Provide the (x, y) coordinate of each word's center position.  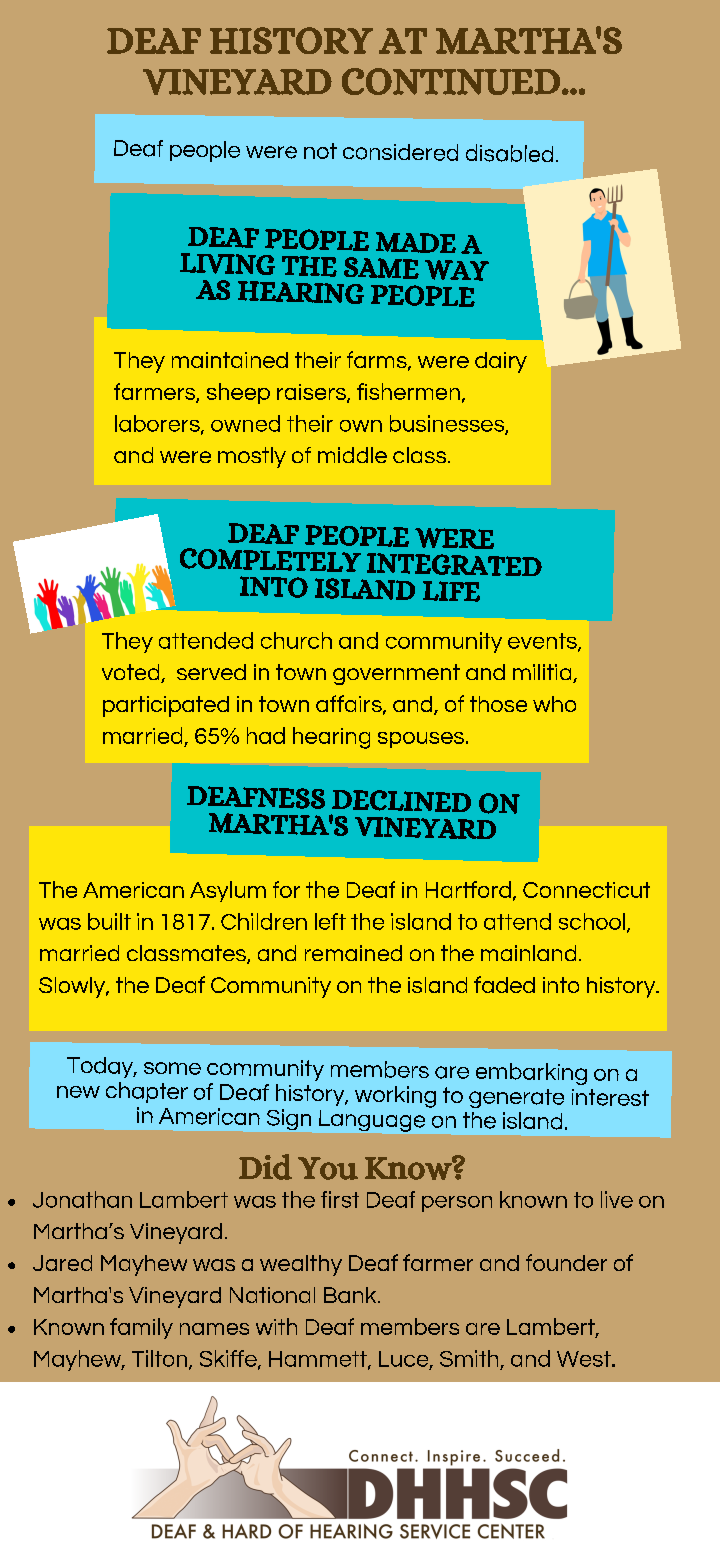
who (554, 704)
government (396, 674)
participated (166, 706)
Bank (351, 1295)
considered (400, 152)
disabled (509, 153)
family (141, 1328)
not (320, 151)
